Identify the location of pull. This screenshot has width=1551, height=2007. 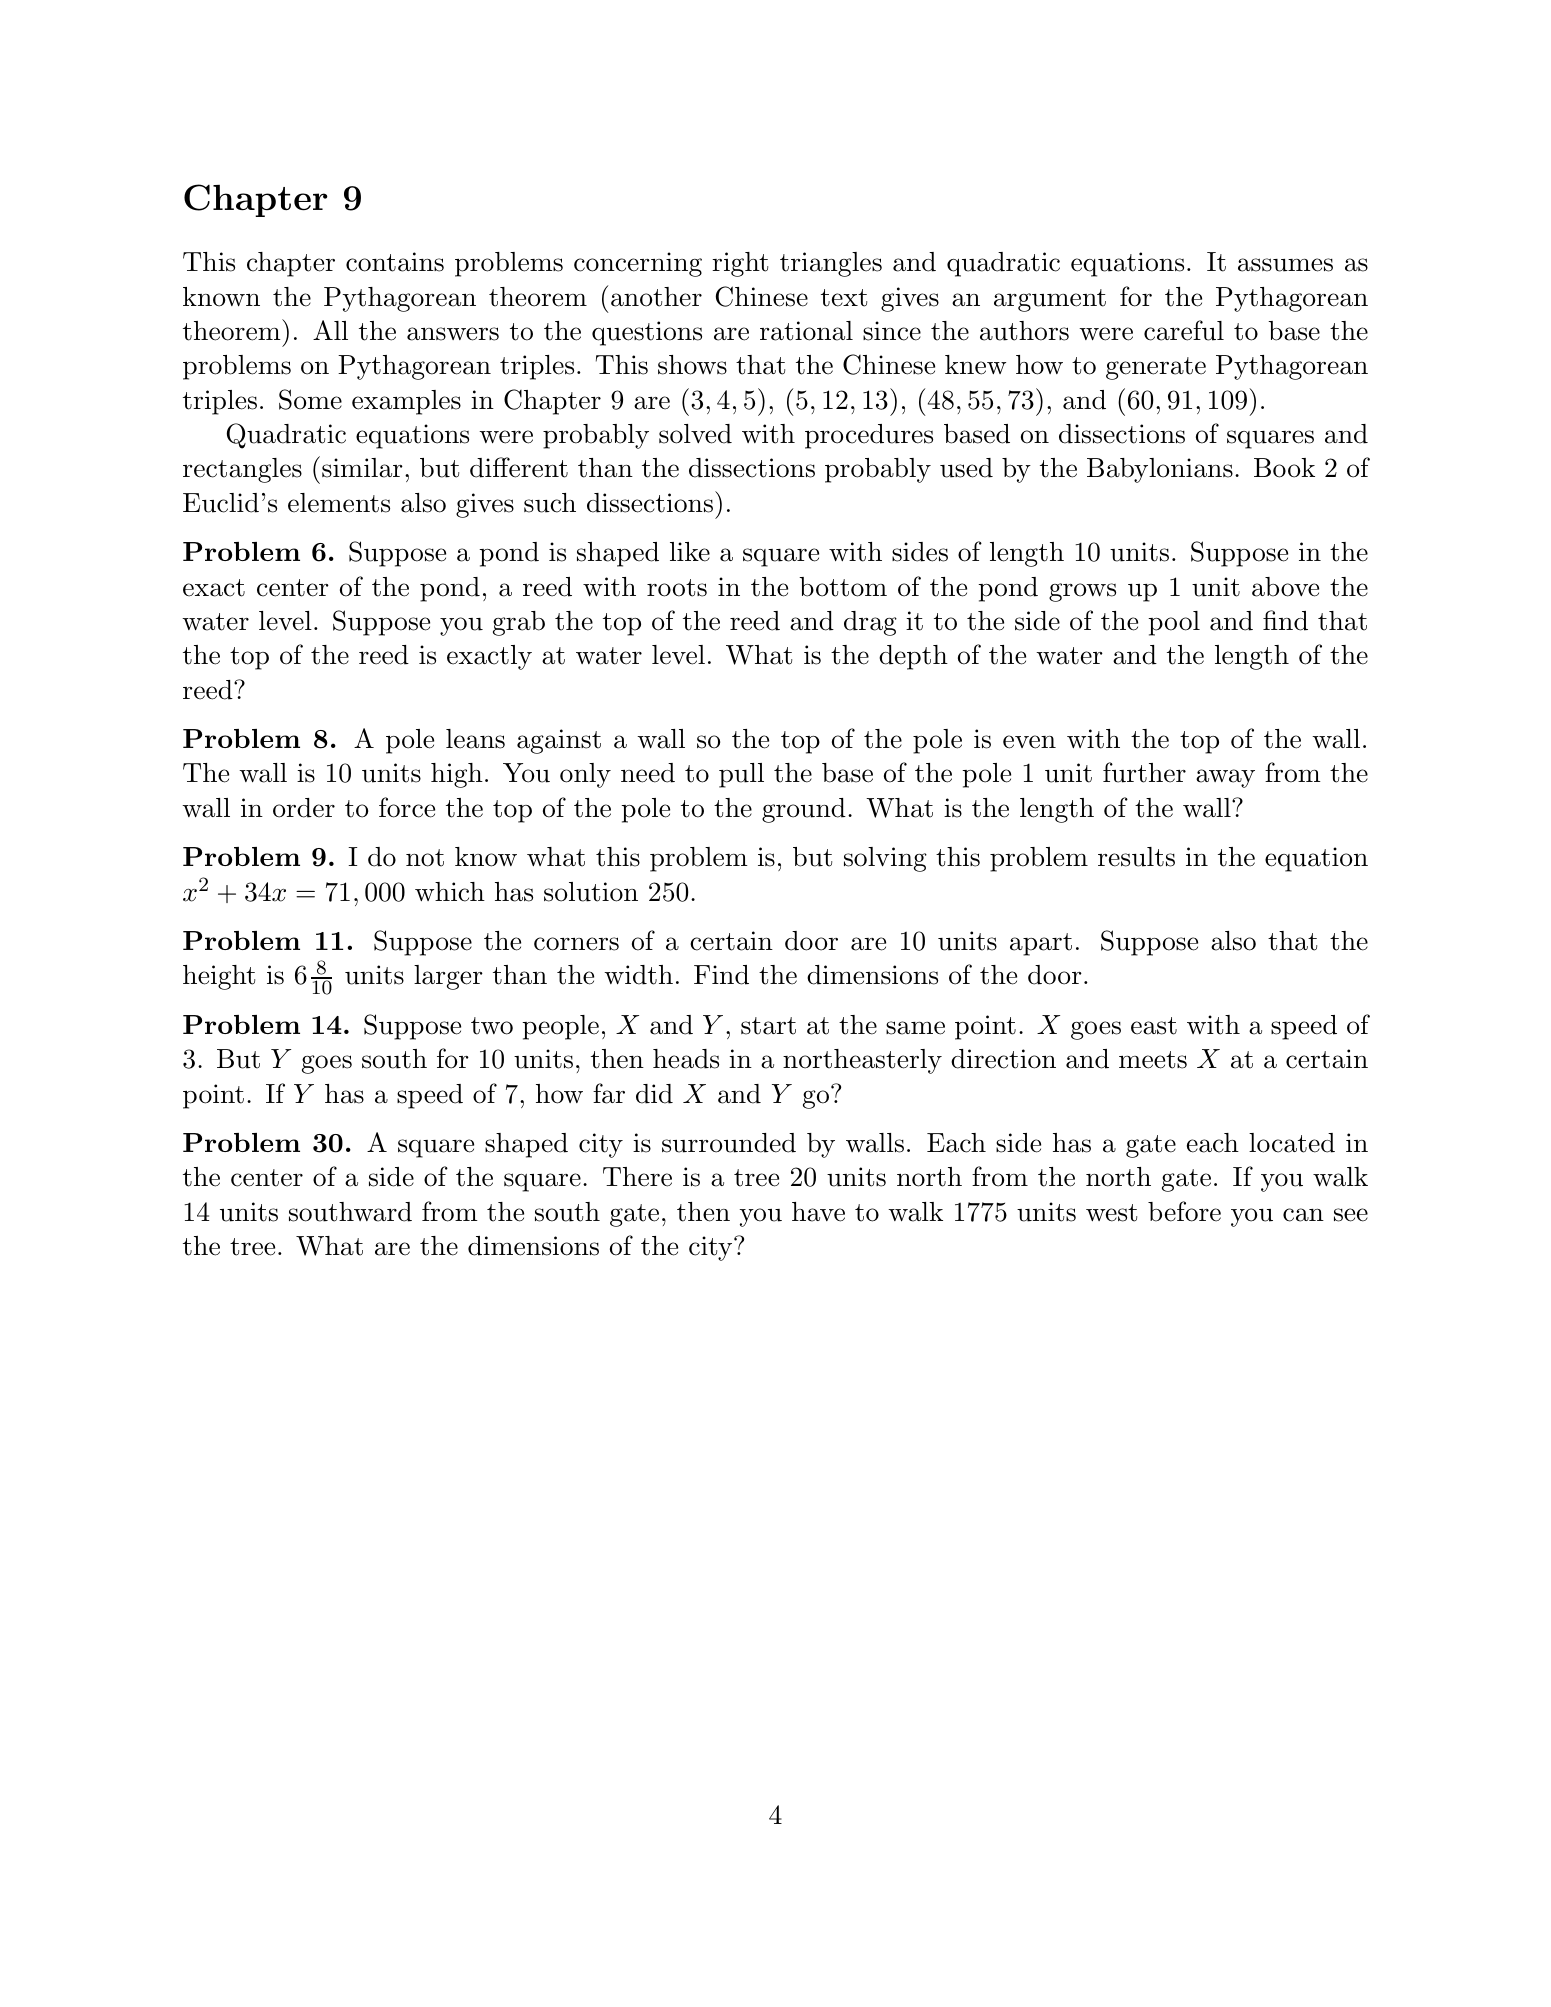
(741, 775).
